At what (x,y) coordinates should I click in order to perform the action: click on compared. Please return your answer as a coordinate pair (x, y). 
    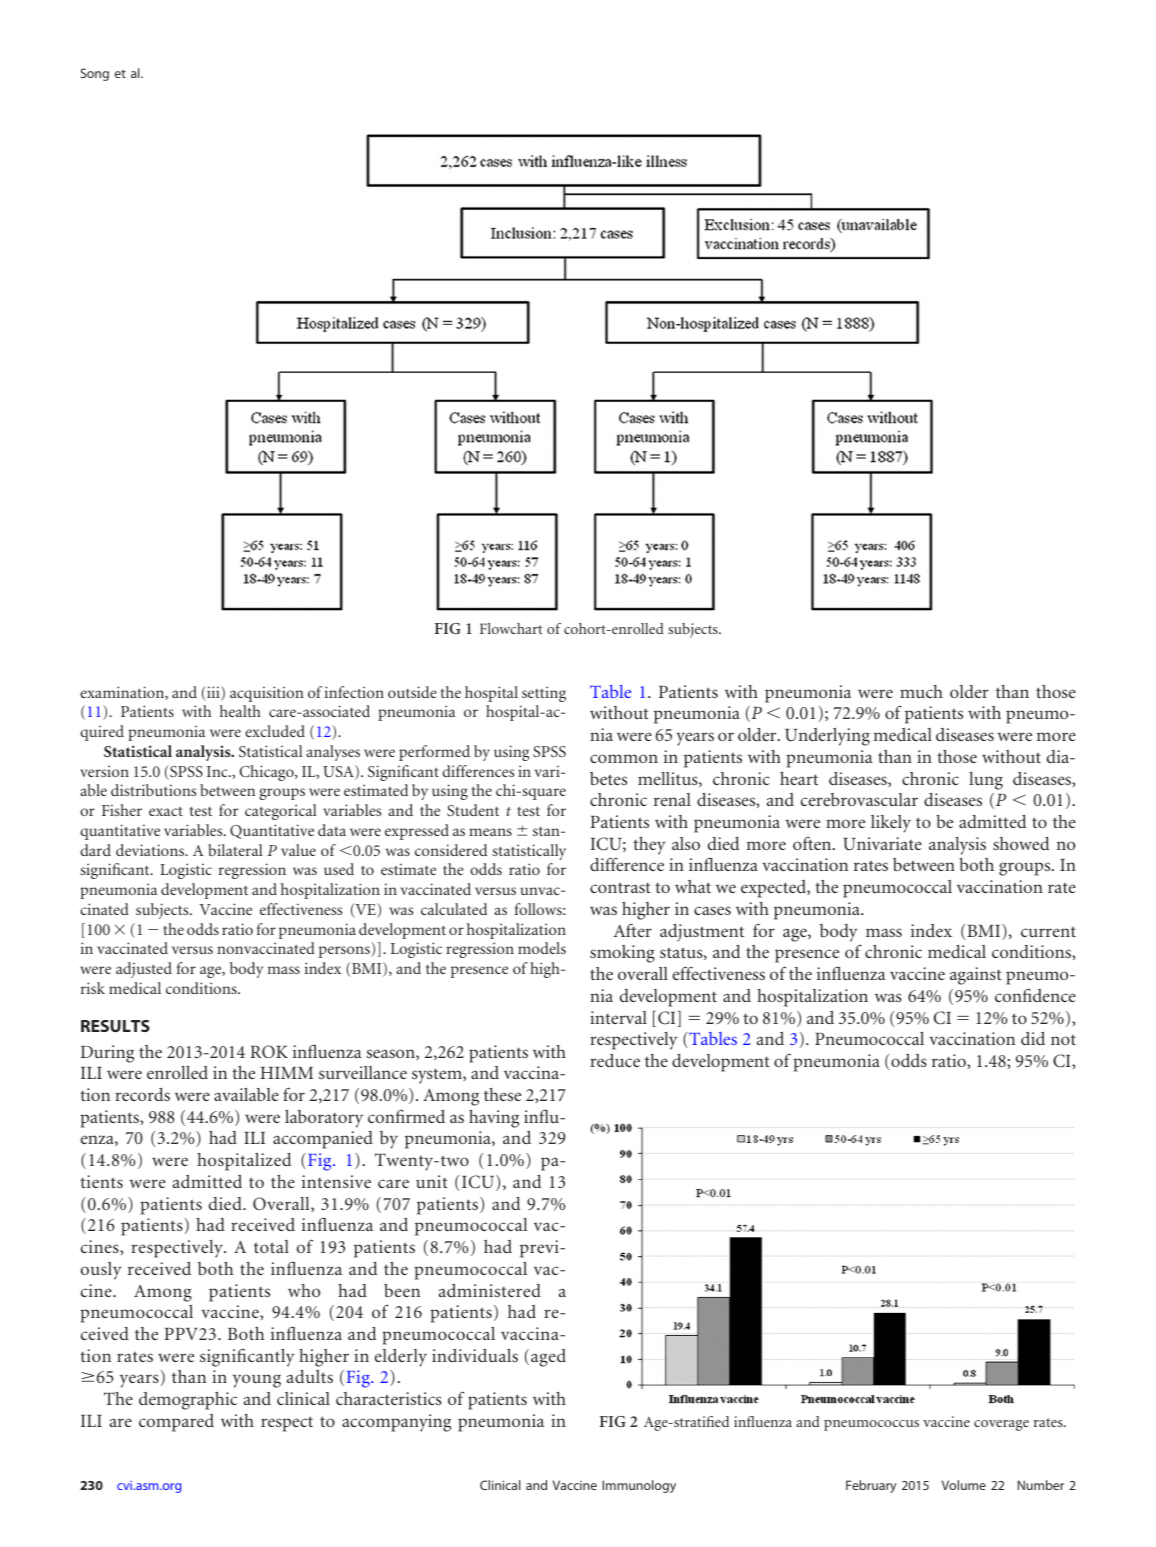
    Looking at the image, I should click on (176, 1423).
